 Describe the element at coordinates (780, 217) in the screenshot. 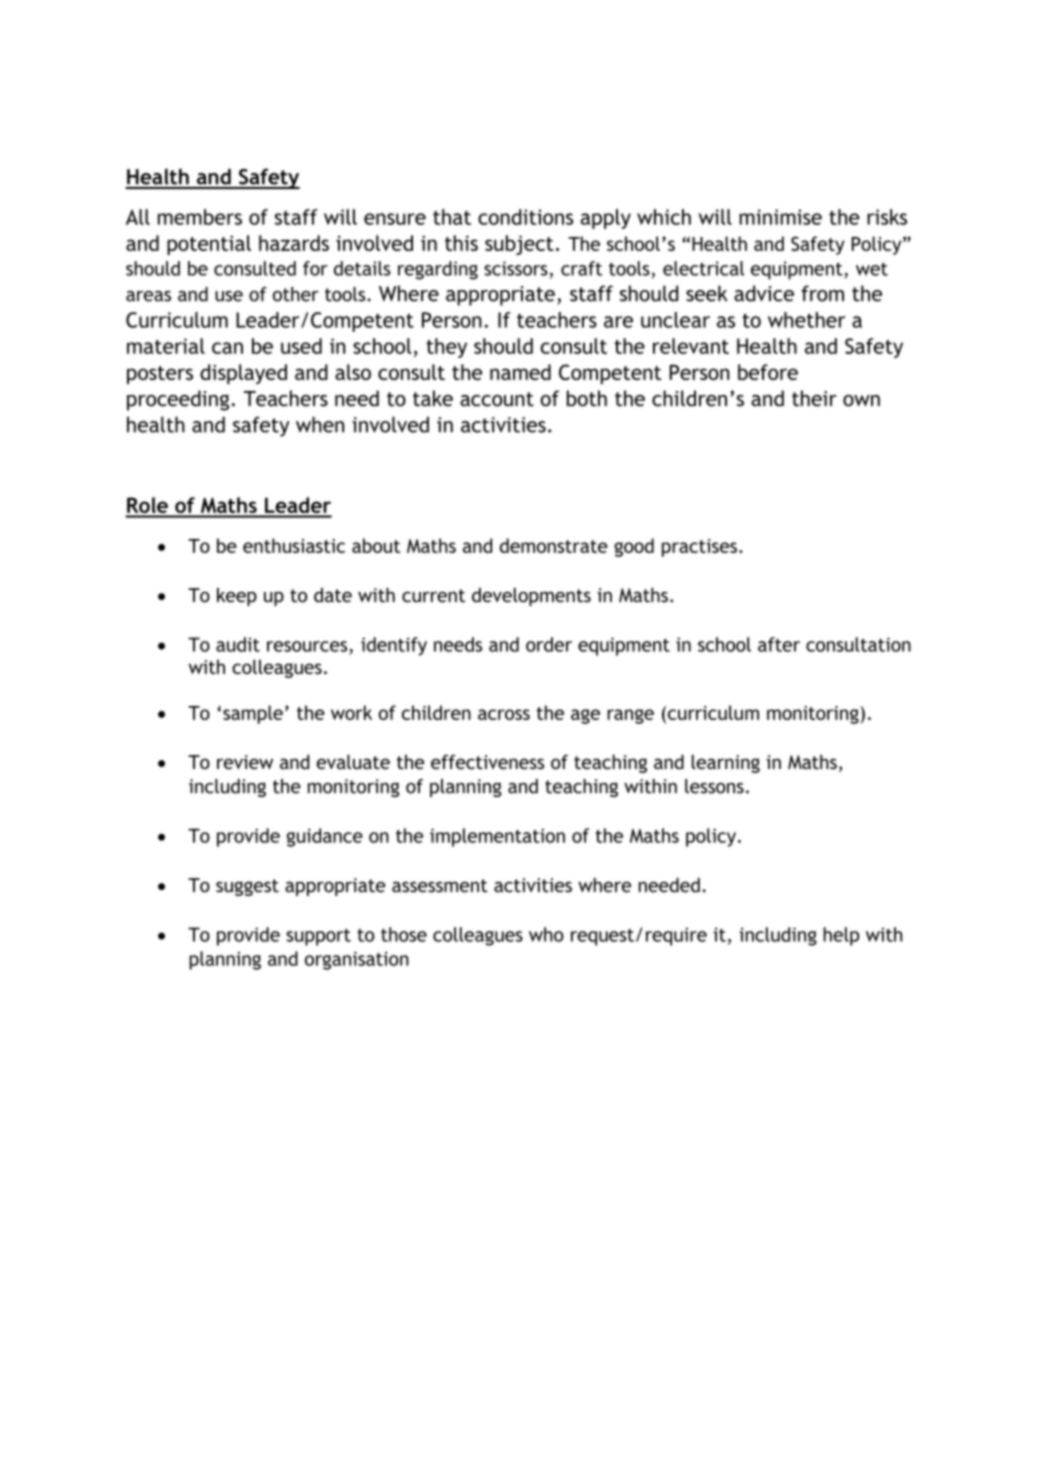

I see `minimise` at that location.
